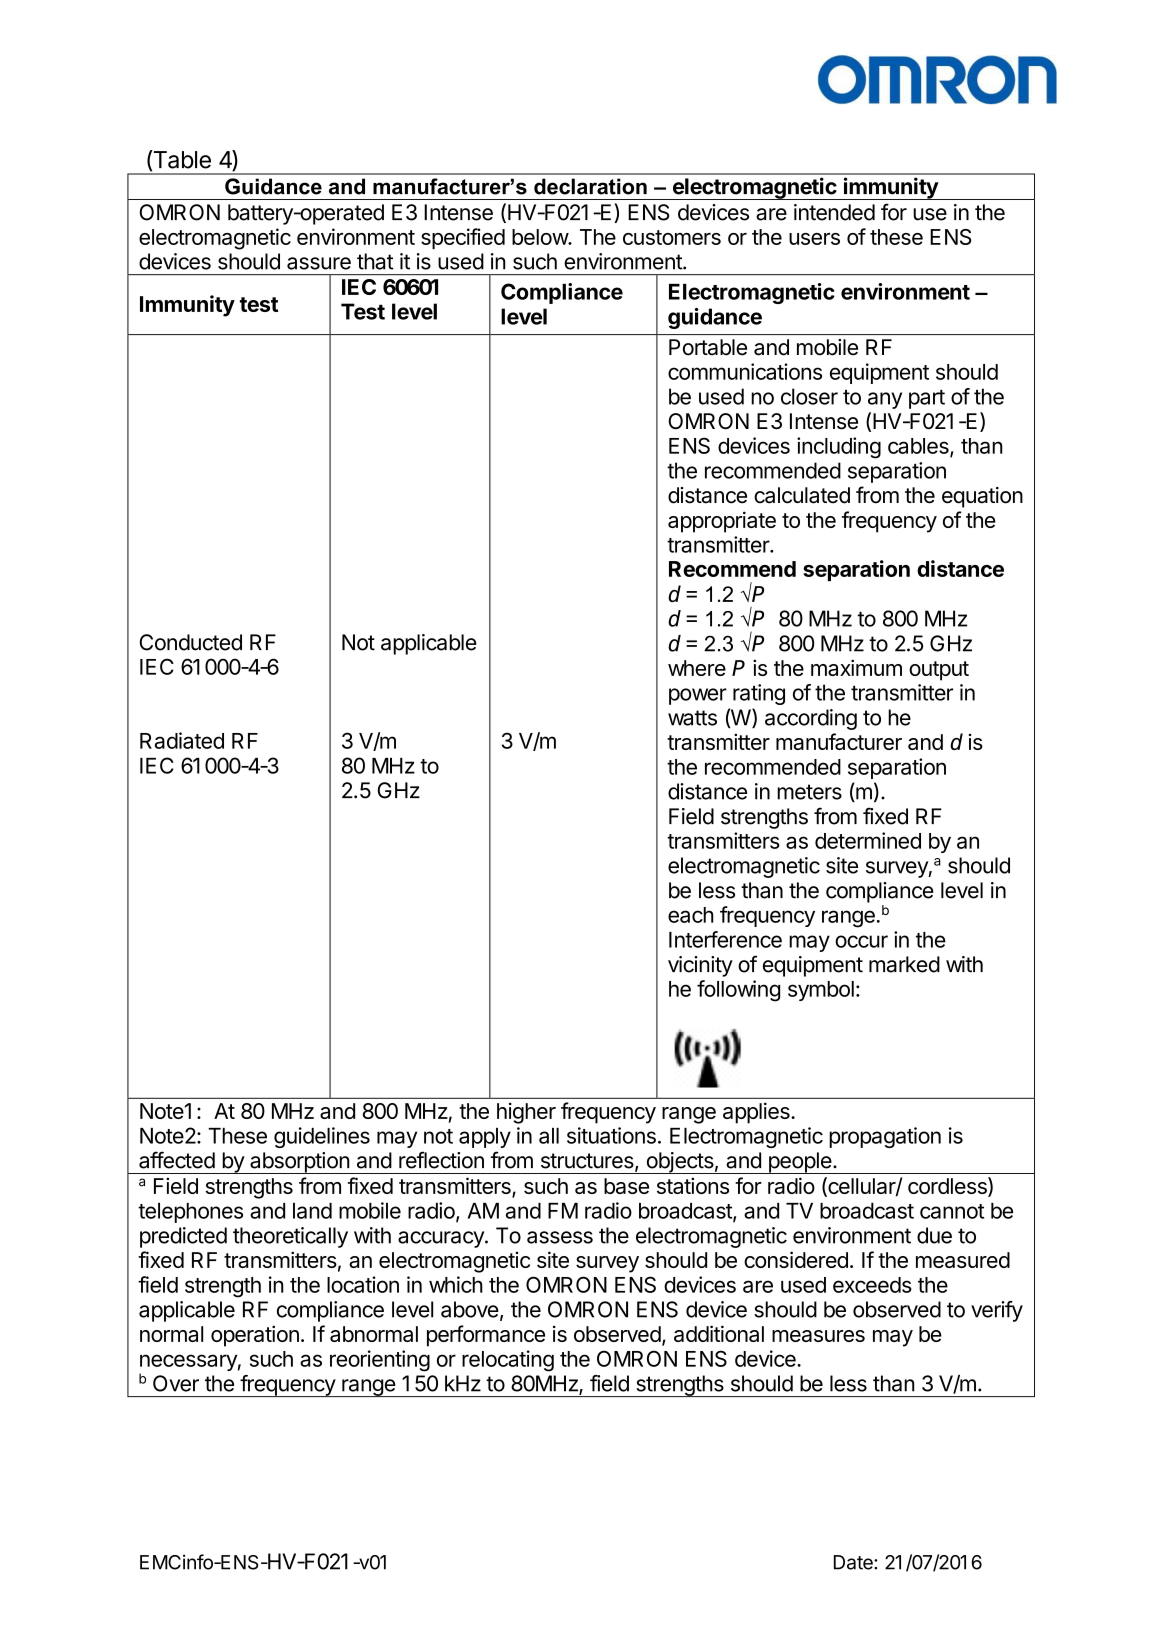 The width and height of the screenshot is (1162, 1643). I want to click on Date, so click(854, 1562).
